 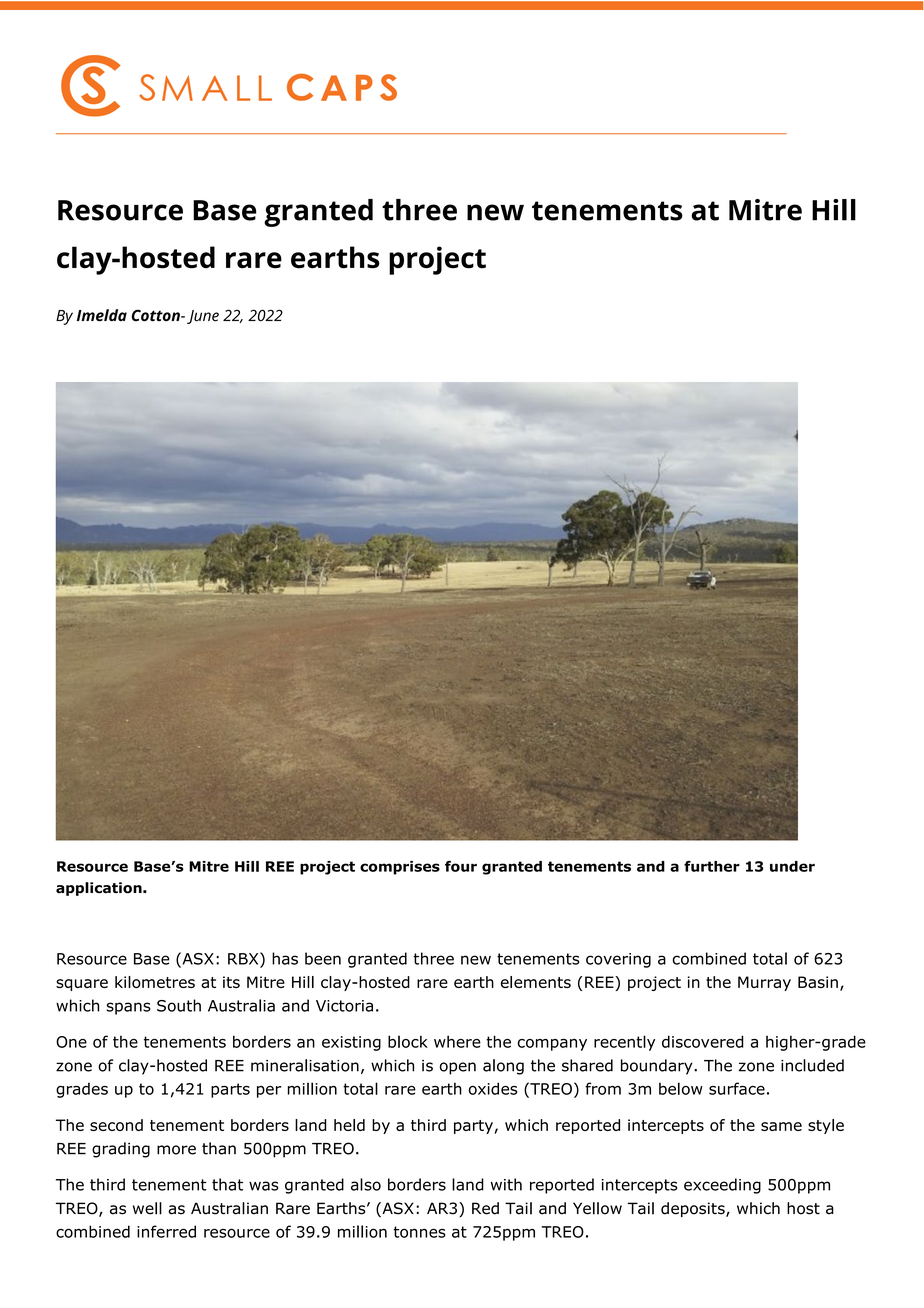 I want to click on kilometres, so click(x=155, y=982).
